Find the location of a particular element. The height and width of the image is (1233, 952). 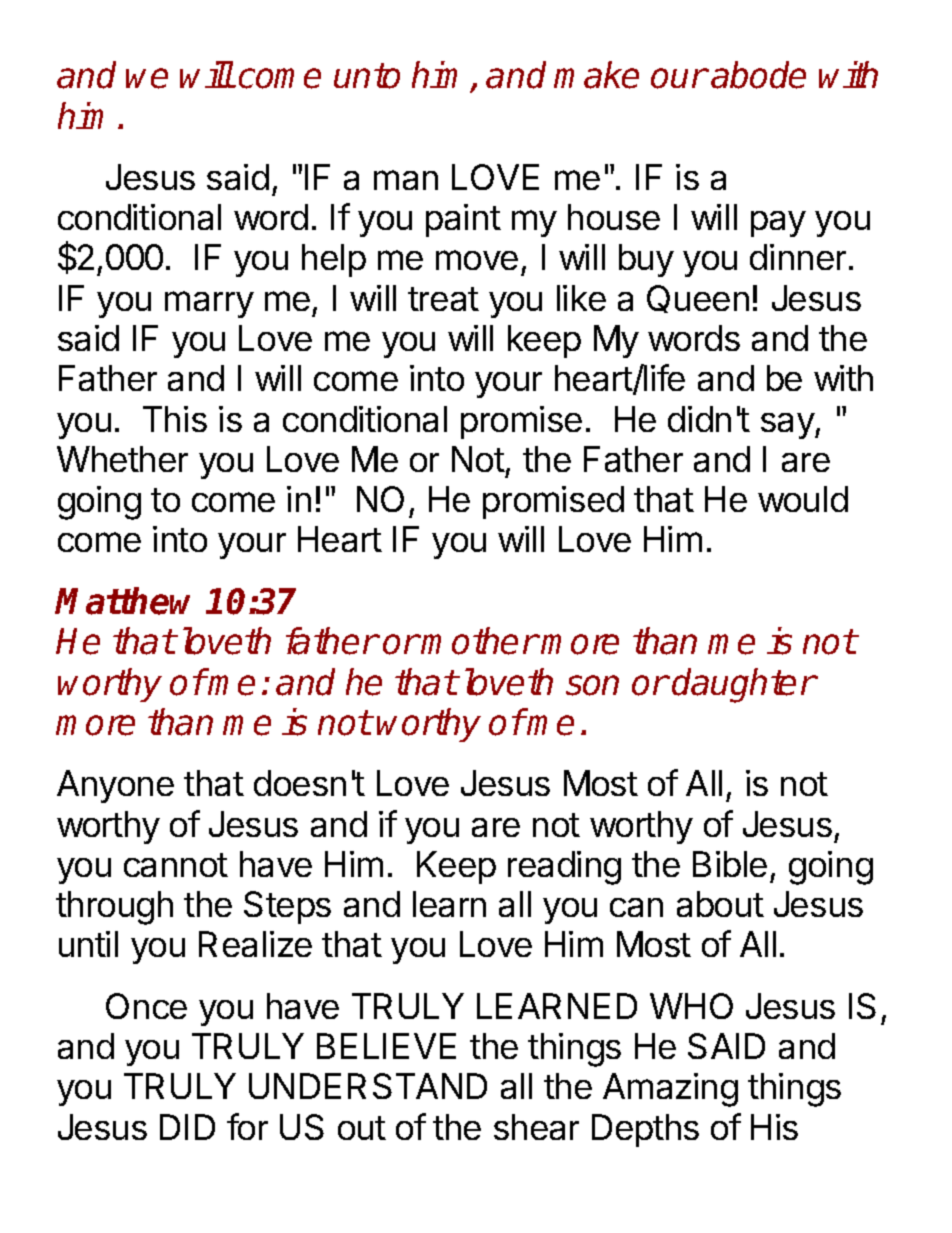

abode is located at coordinates (758, 75).
